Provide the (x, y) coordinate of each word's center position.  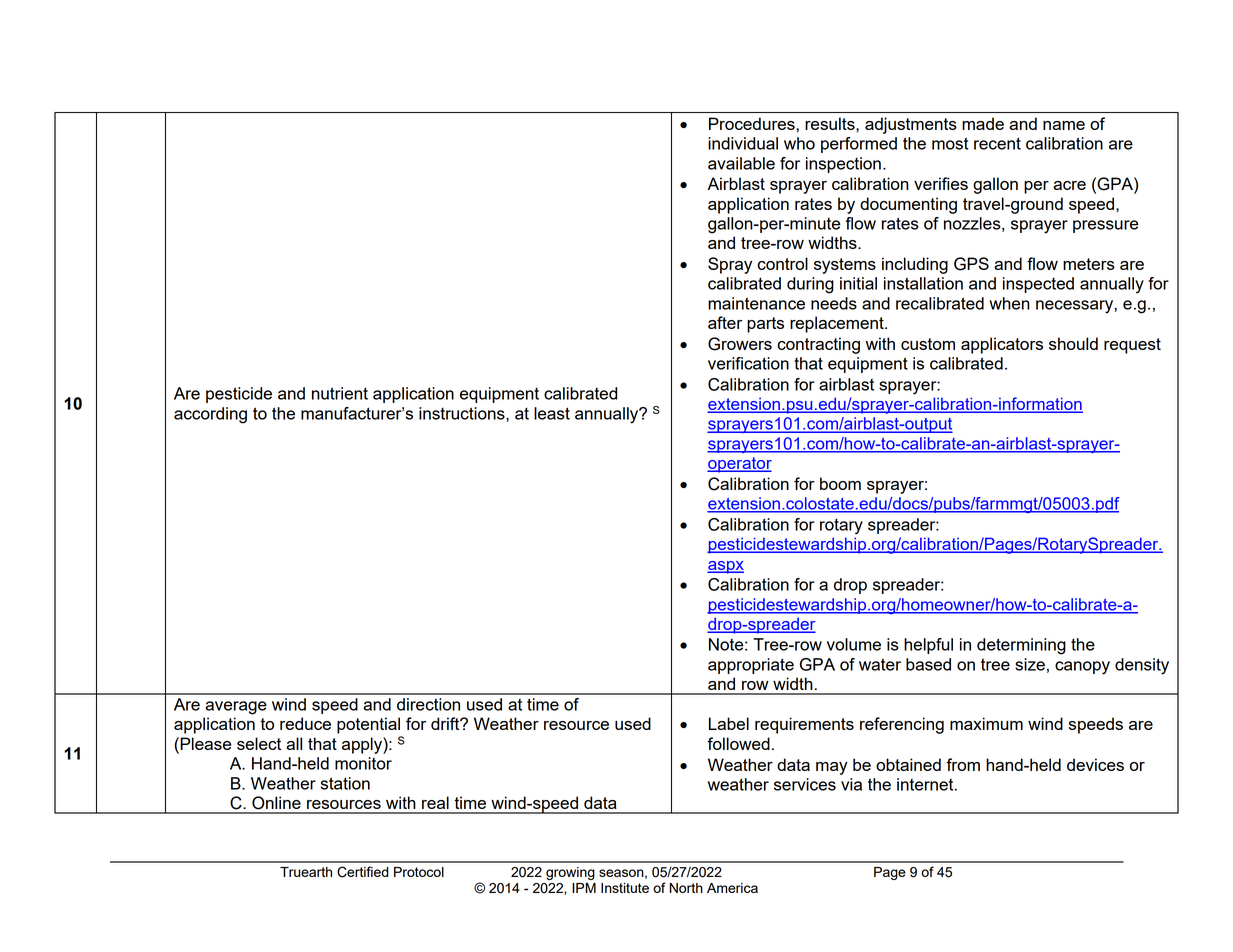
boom (840, 483)
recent (997, 143)
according (210, 415)
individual (743, 143)
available (741, 163)
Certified (363, 872)
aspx (725, 567)
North (686, 888)
